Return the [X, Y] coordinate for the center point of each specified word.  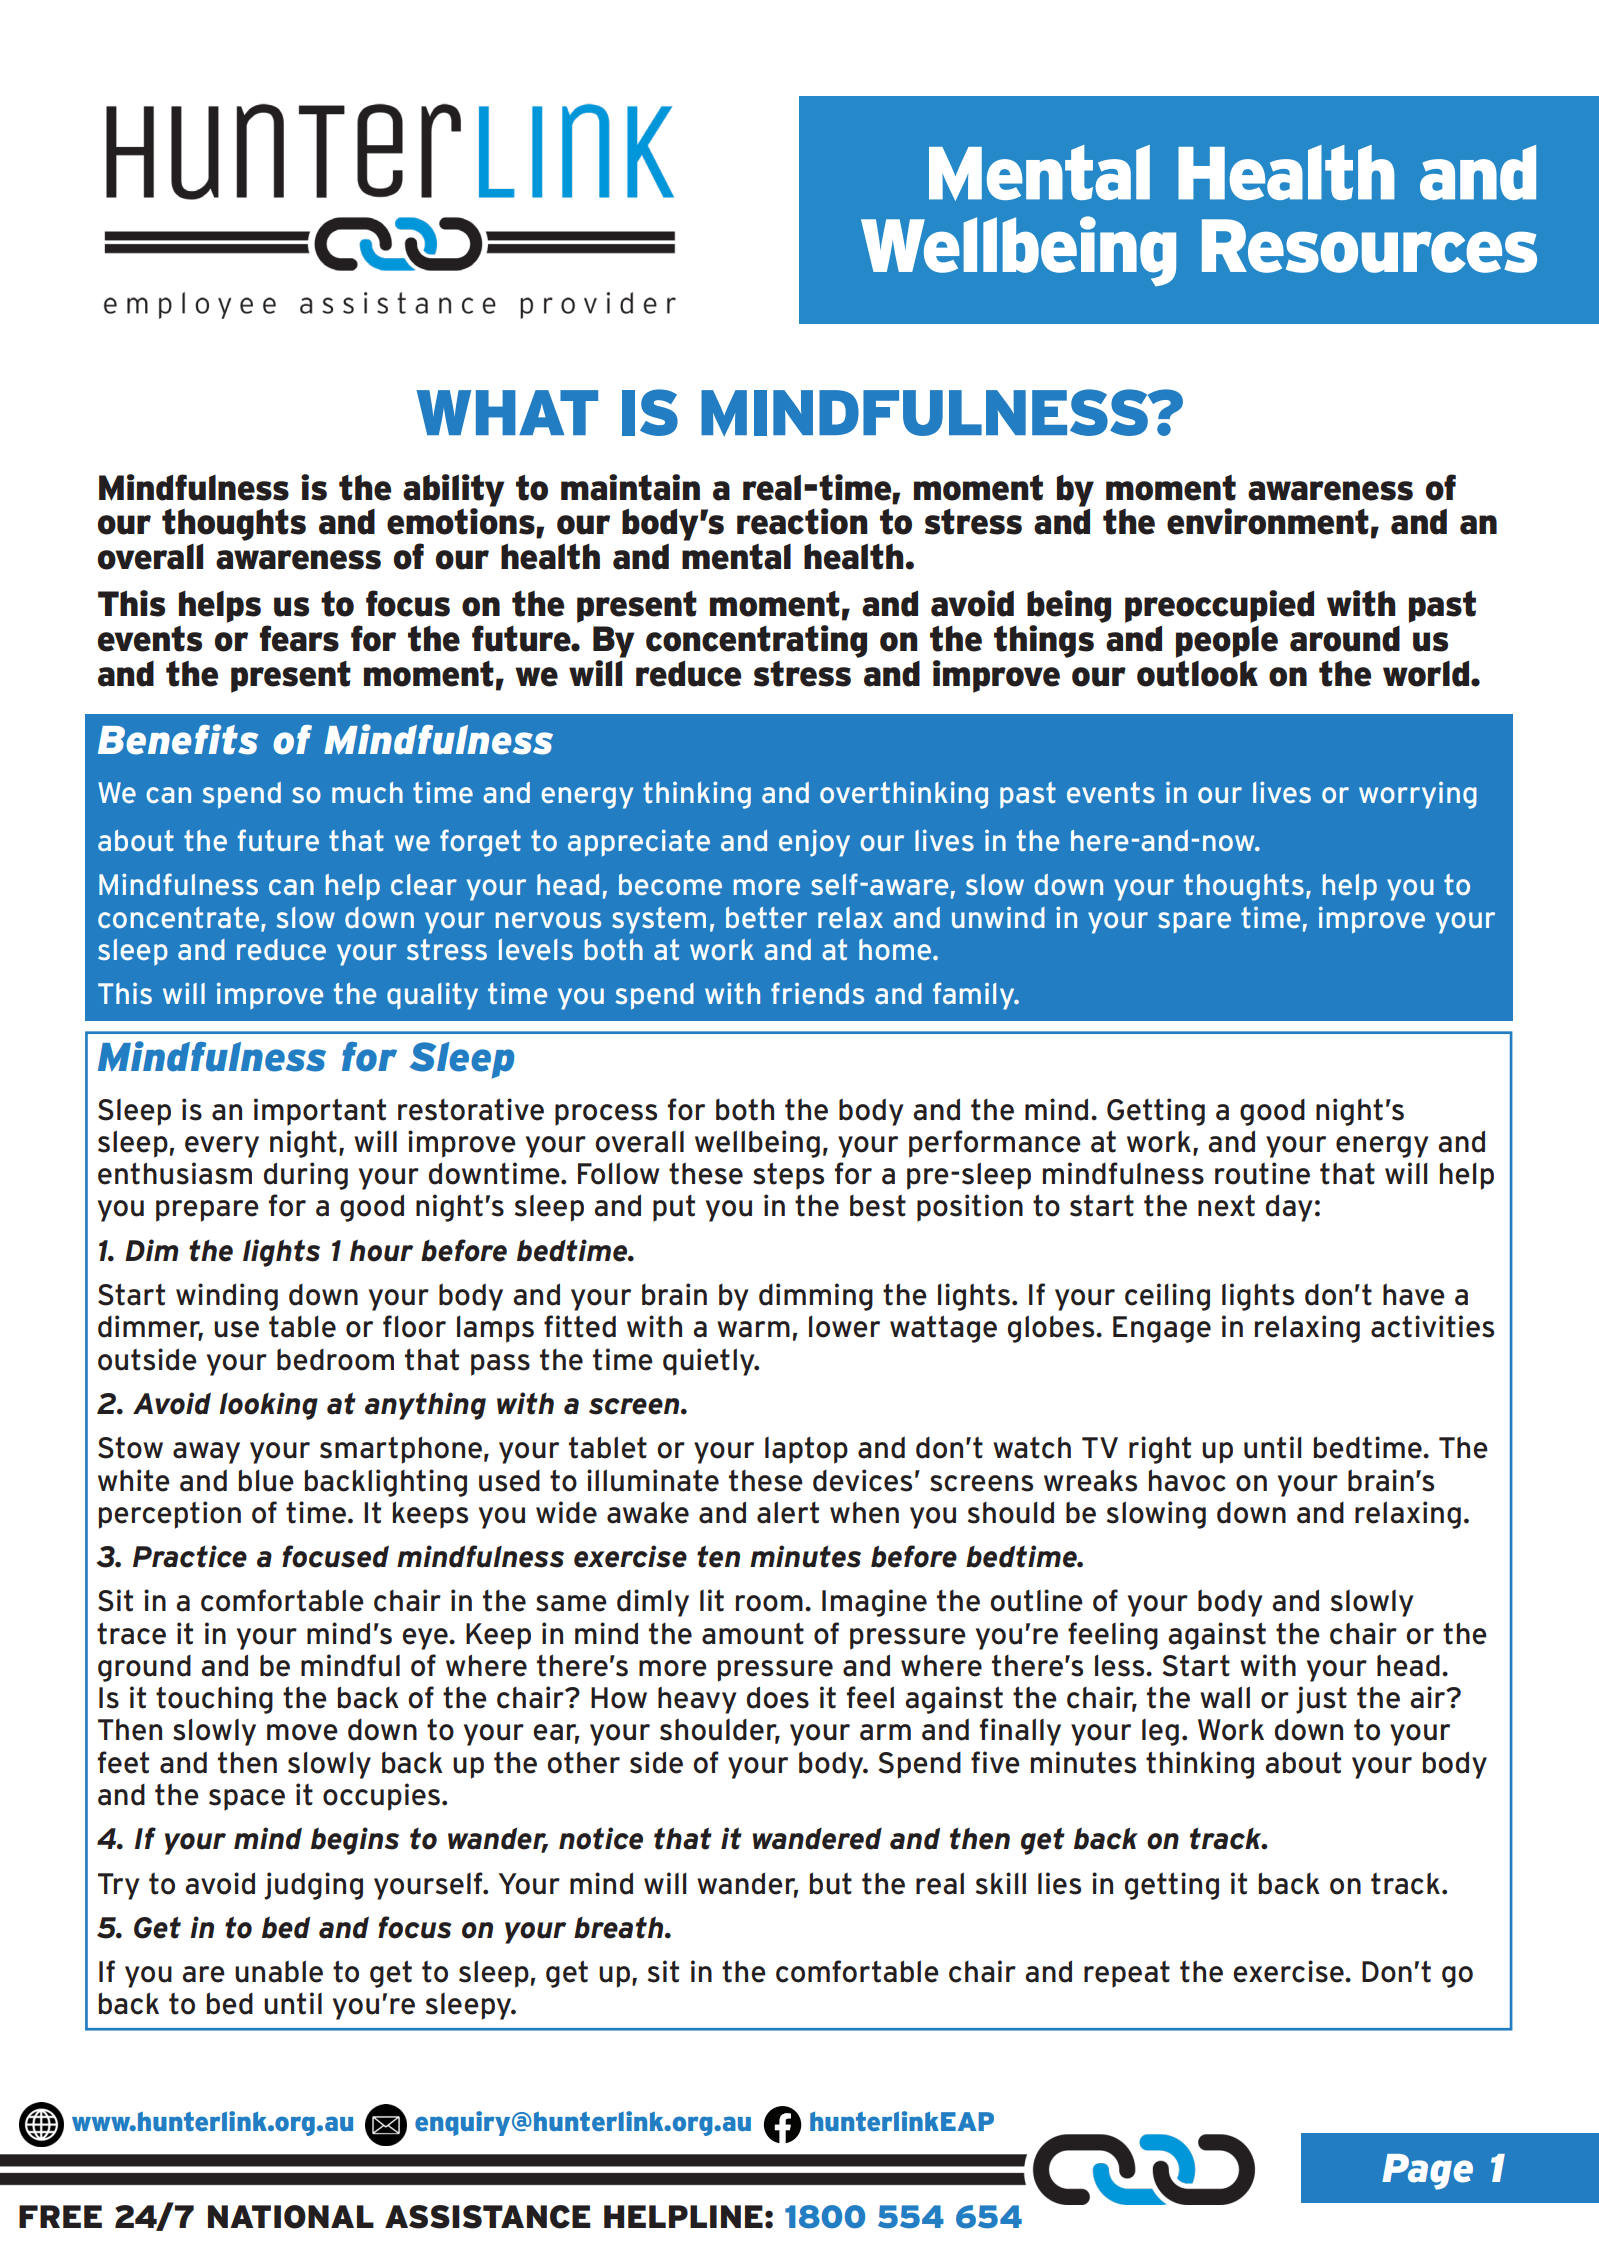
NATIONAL [291, 2217]
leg [1160, 1732]
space [247, 1800]
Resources [1369, 246]
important [320, 1112]
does [778, 1697]
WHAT [507, 412]
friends [817, 993]
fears [299, 638]
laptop [806, 1450]
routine [1262, 1173]
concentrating [756, 643]
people [1227, 643]
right [1160, 1450]
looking [268, 1406]
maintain [630, 487]
